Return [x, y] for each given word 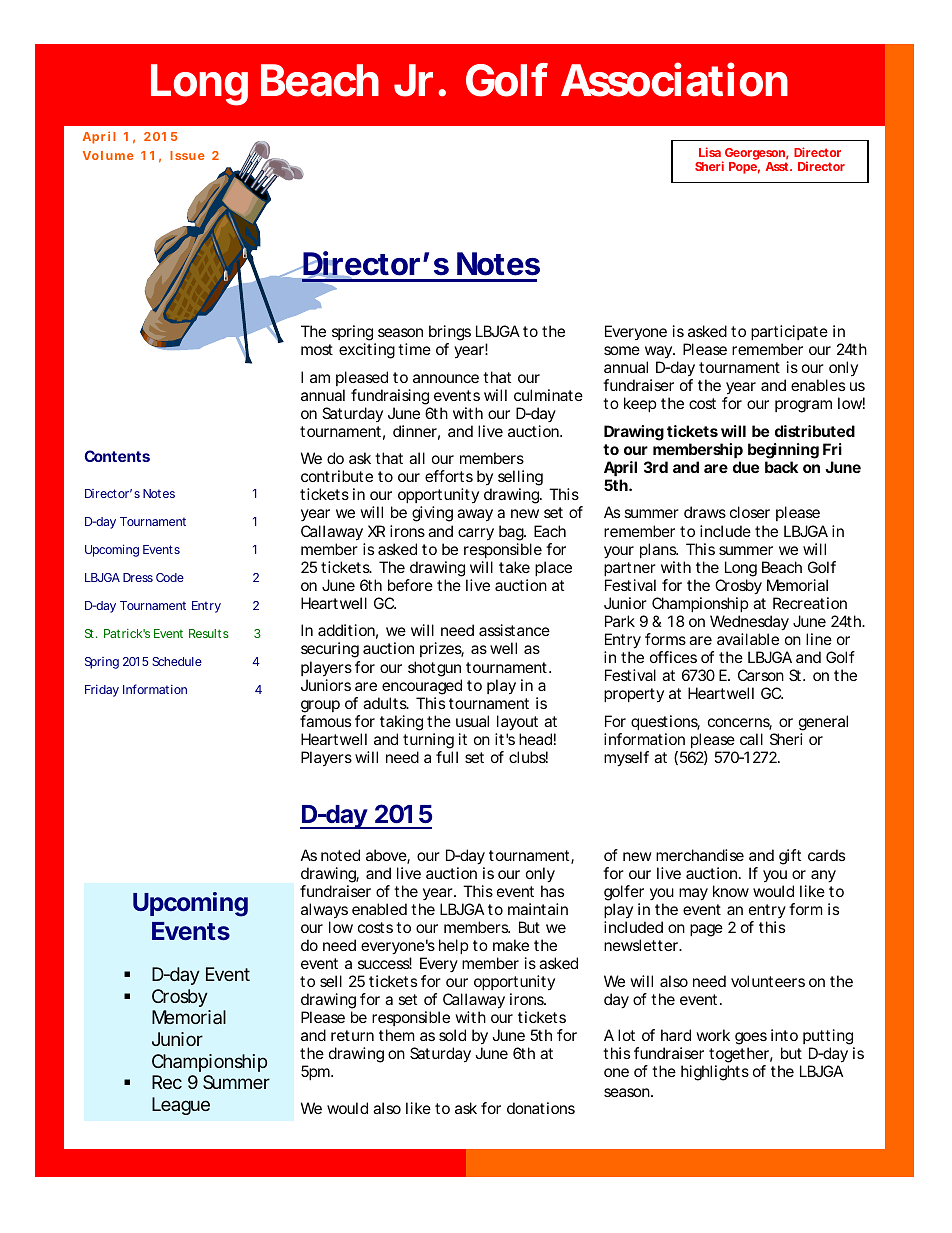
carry [476, 534]
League [181, 1106]
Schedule [177, 661]
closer [750, 512]
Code [170, 577]
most [317, 349]
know [731, 891]
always [324, 911]
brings [450, 334]
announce [446, 378]
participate [789, 334]
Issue [187, 155]
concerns [740, 724]
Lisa [710, 152]
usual [472, 721]
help [454, 946]
